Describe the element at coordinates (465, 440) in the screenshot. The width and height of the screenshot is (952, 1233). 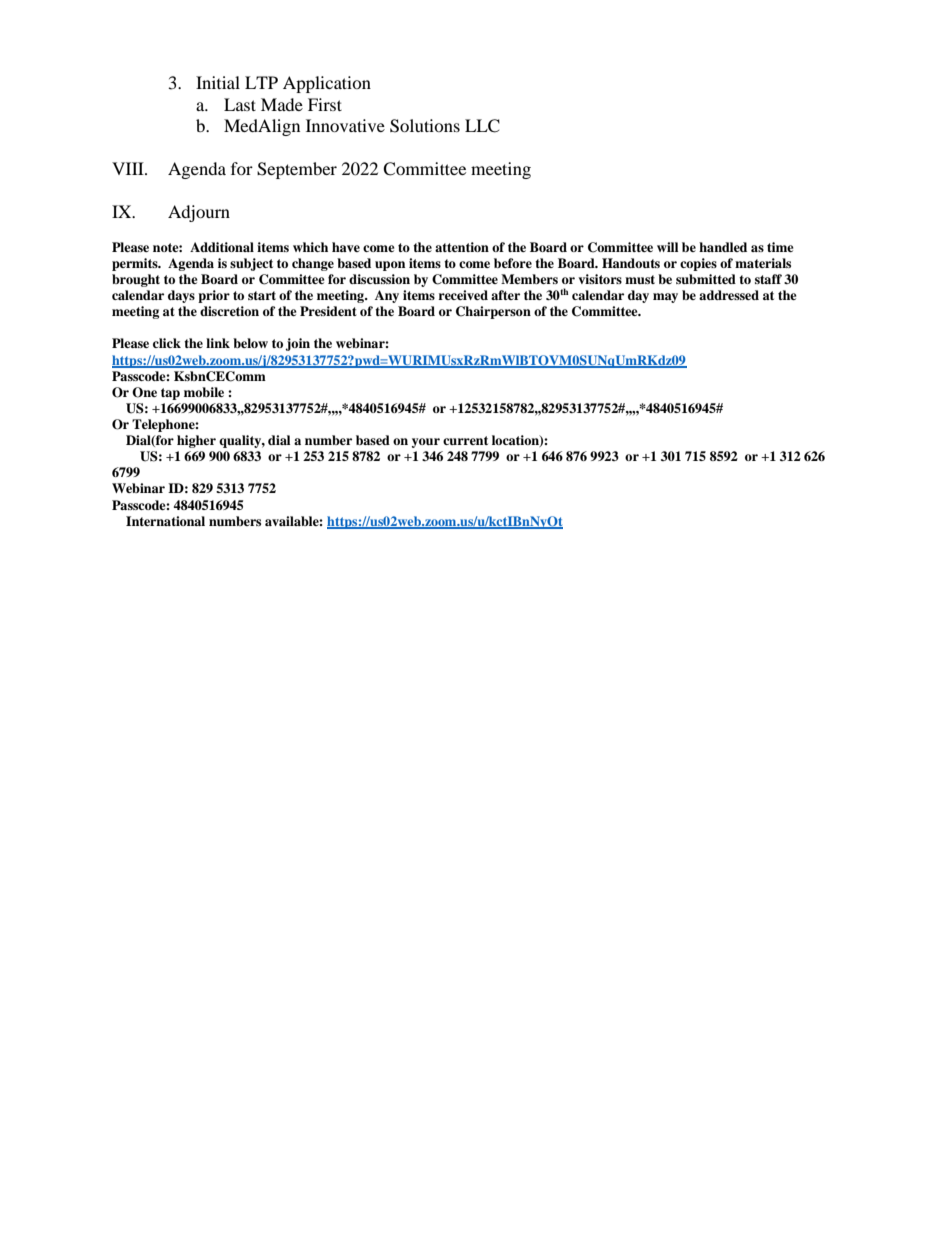
I see `current` at that location.
